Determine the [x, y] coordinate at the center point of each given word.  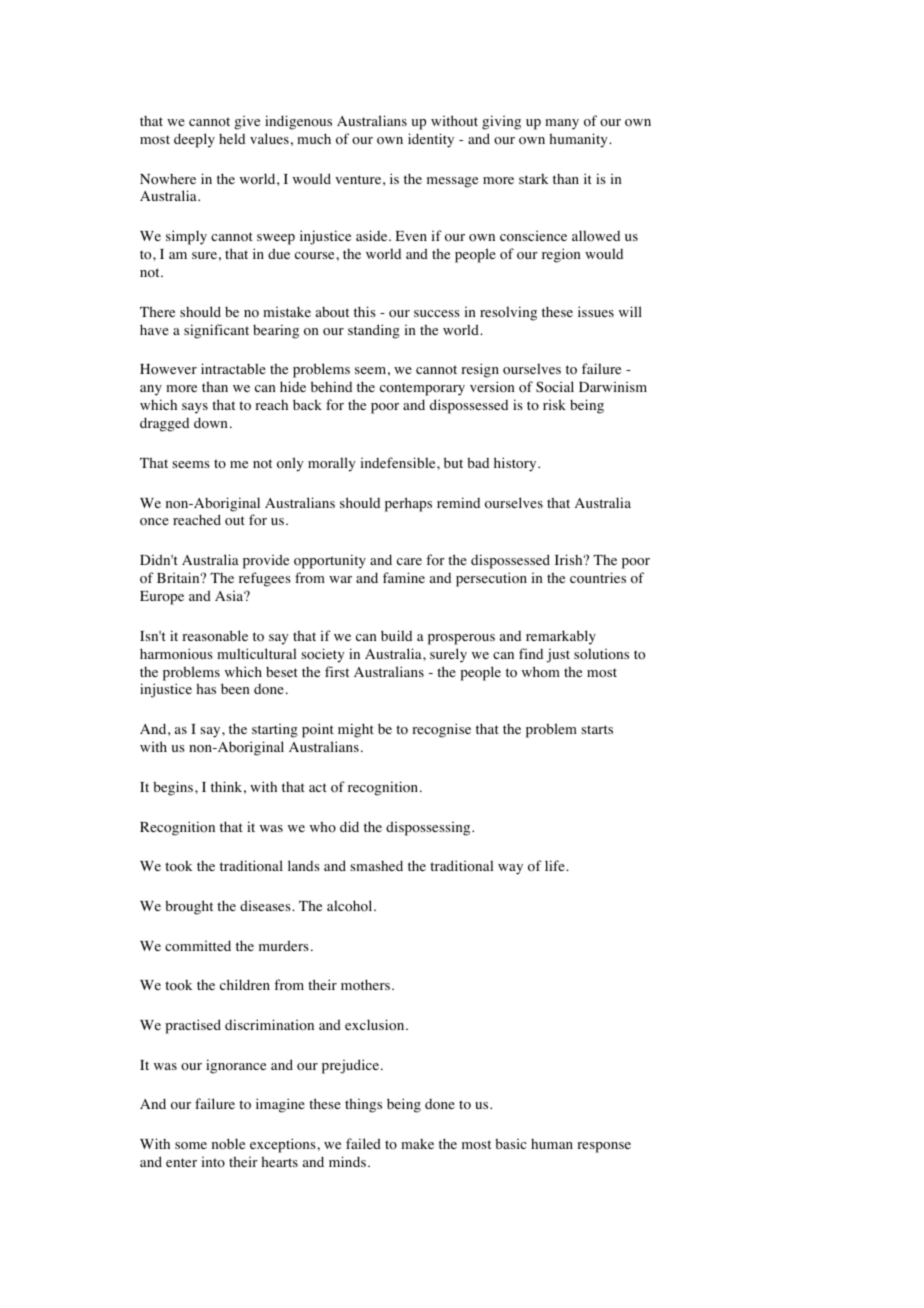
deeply [194, 140]
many [562, 124]
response [604, 1147]
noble [228, 1144]
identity [431, 140]
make [417, 1144]
